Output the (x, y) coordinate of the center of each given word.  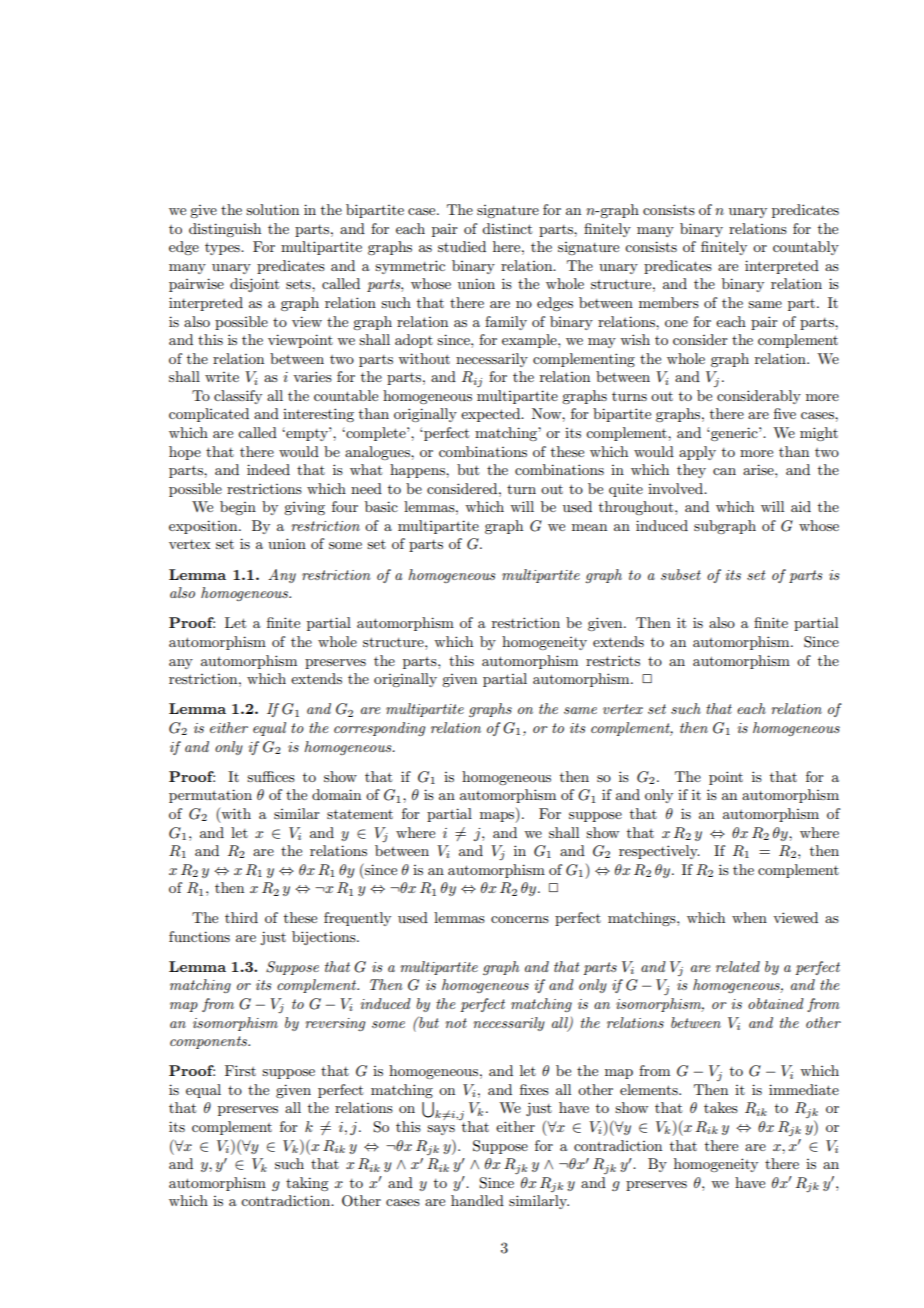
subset (681, 574)
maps (498, 817)
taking (307, 1184)
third (241, 917)
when (749, 917)
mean (589, 527)
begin (238, 508)
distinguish (225, 230)
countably (806, 248)
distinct (507, 228)
